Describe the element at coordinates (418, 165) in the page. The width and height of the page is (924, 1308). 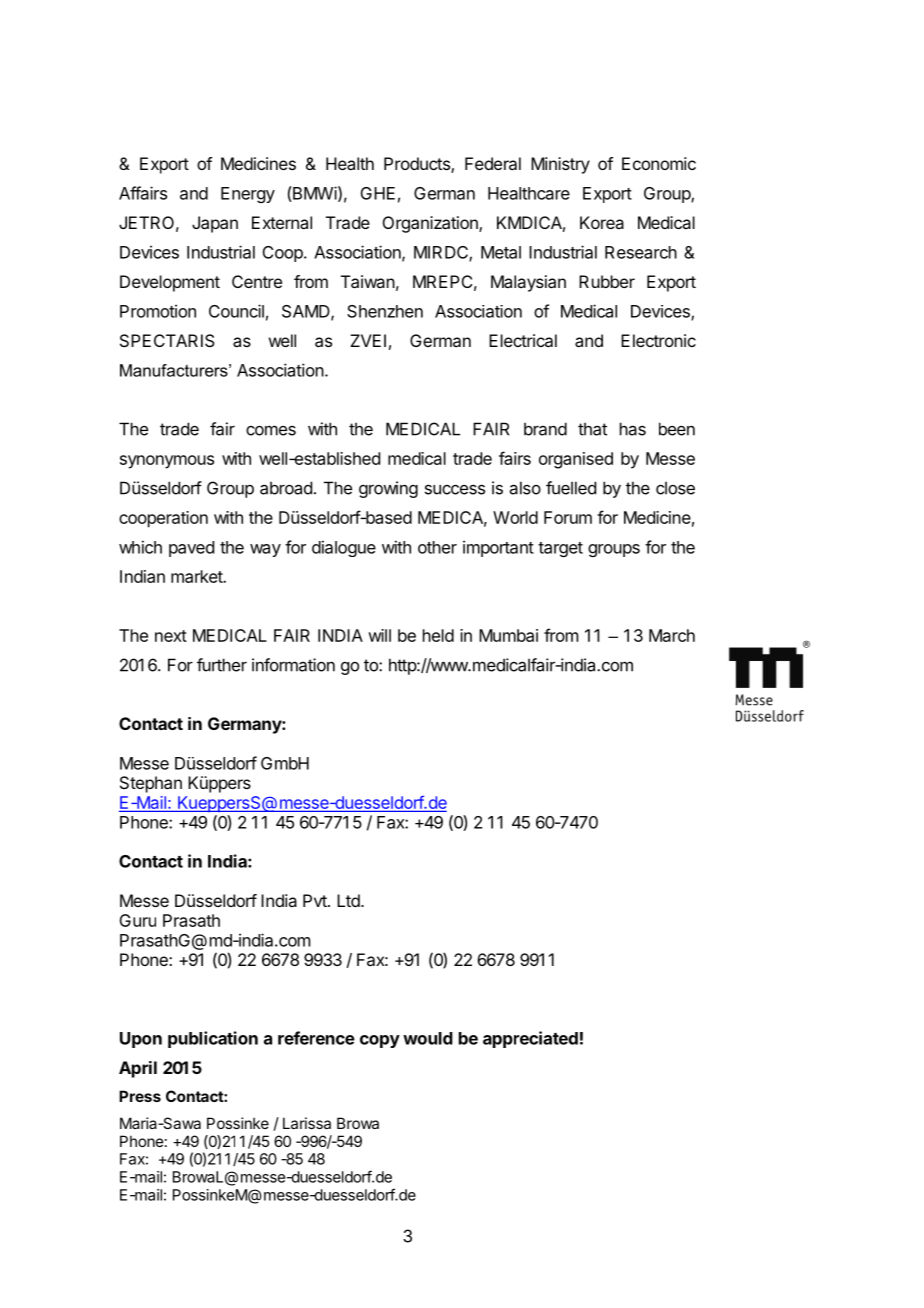
I see `Products` at that location.
